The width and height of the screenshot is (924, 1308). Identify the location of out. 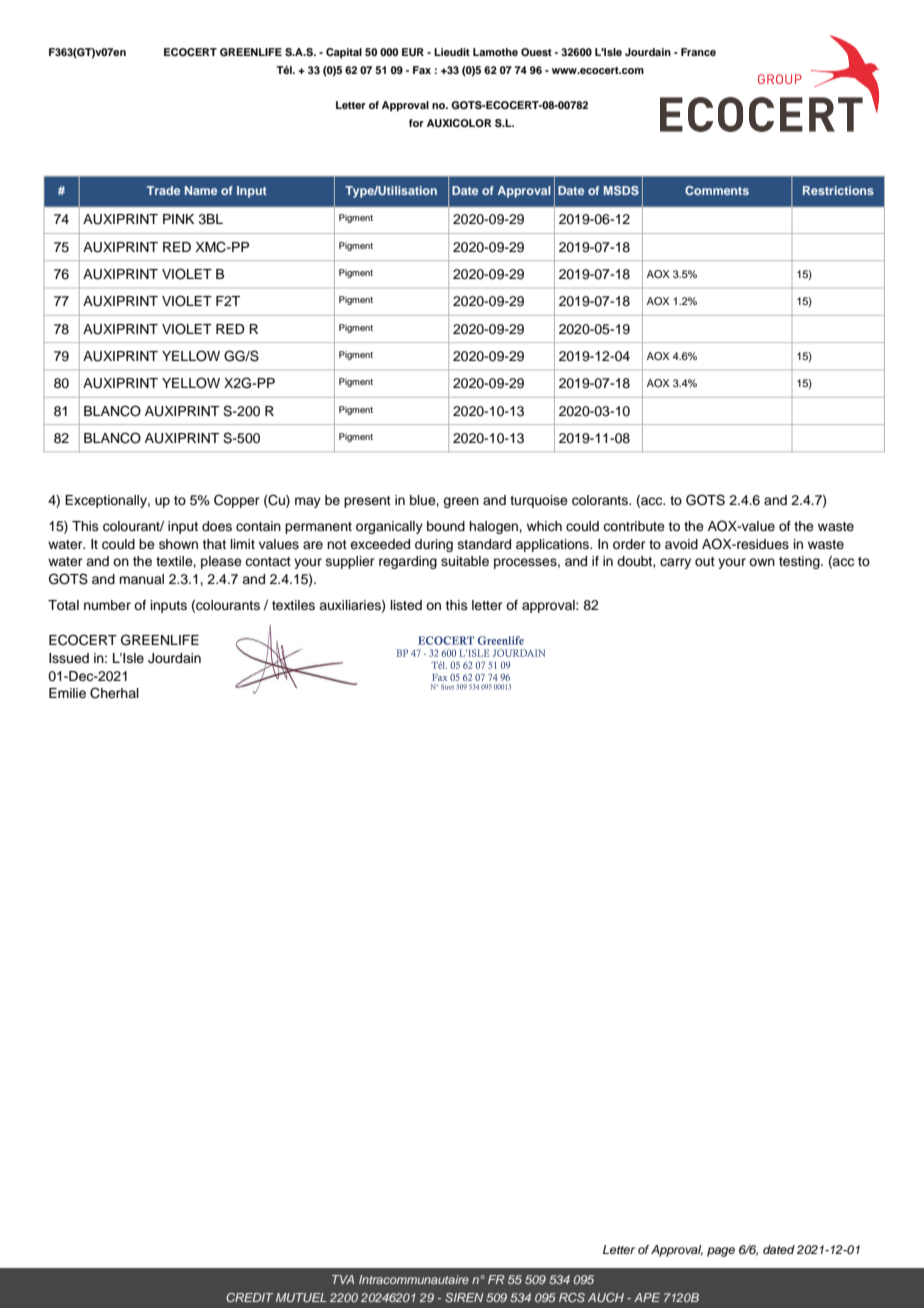
(705, 561).
